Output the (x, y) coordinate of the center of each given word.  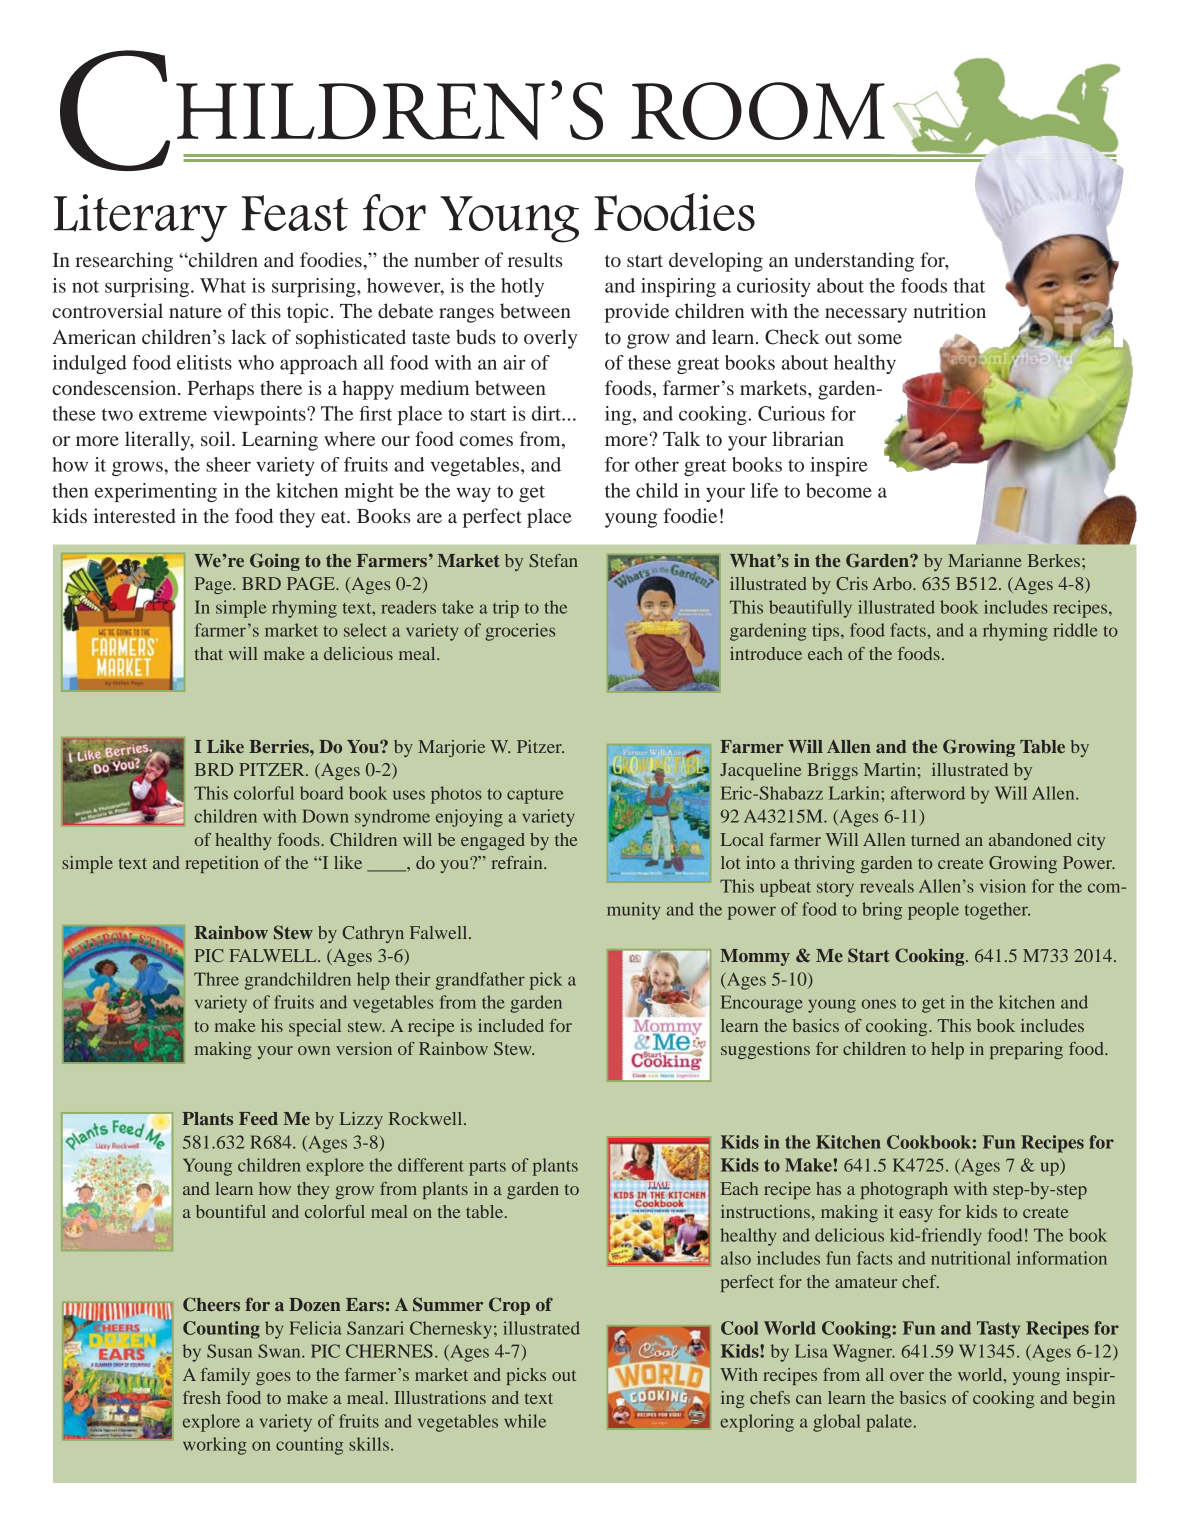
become (839, 490)
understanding (854, 262)
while (525, 1421)
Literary (140, 218)
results (535, 259)
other (657, 464)
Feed (258, 1118)
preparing (1026, 1050)
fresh (202, 1397)
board (322, 793)
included (511, 1025)
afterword (928, 793)
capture (535, 796)
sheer (228, 464)
